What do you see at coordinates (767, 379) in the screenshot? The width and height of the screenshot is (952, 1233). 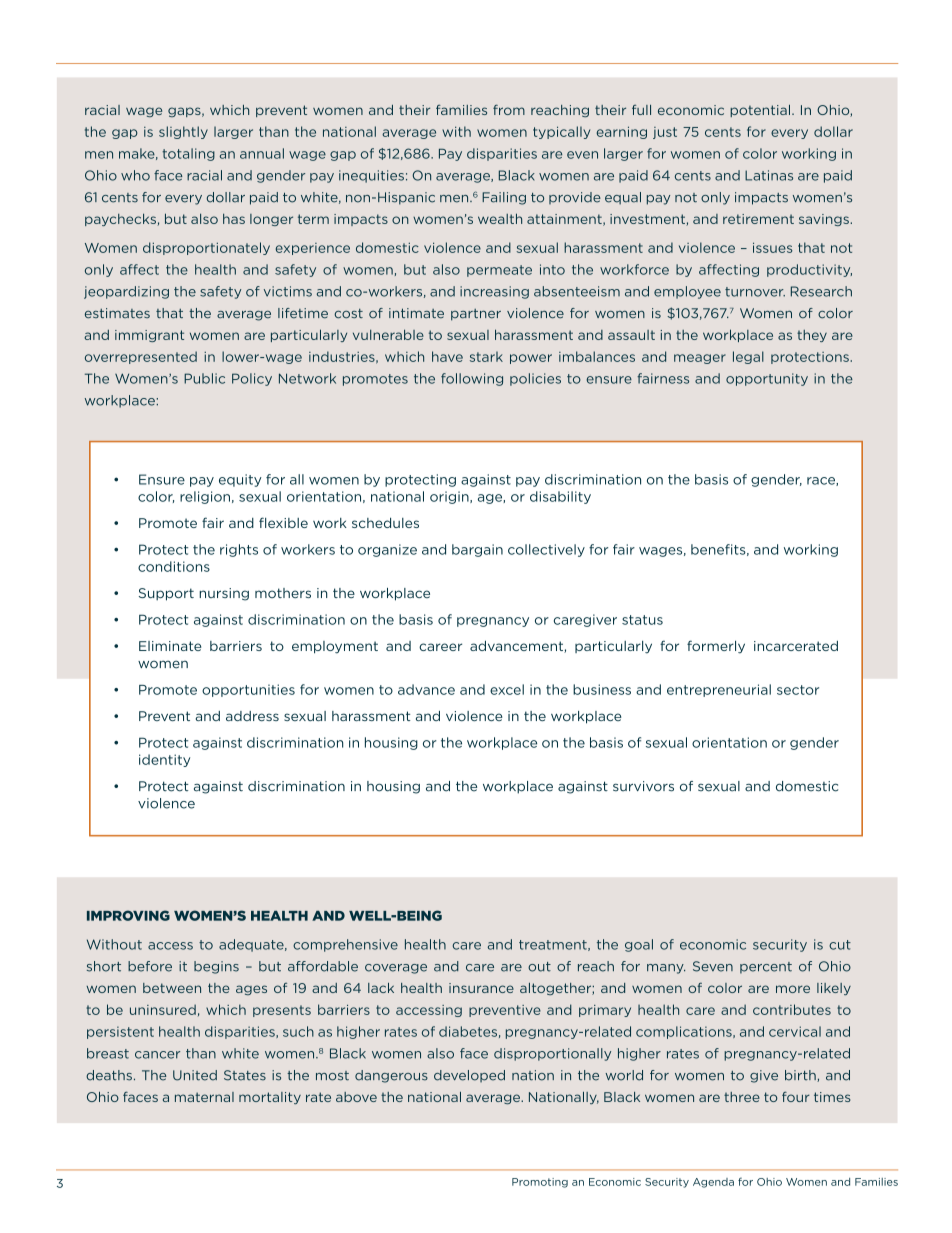 I see `opportunity` at bounding box center [767, 379].
